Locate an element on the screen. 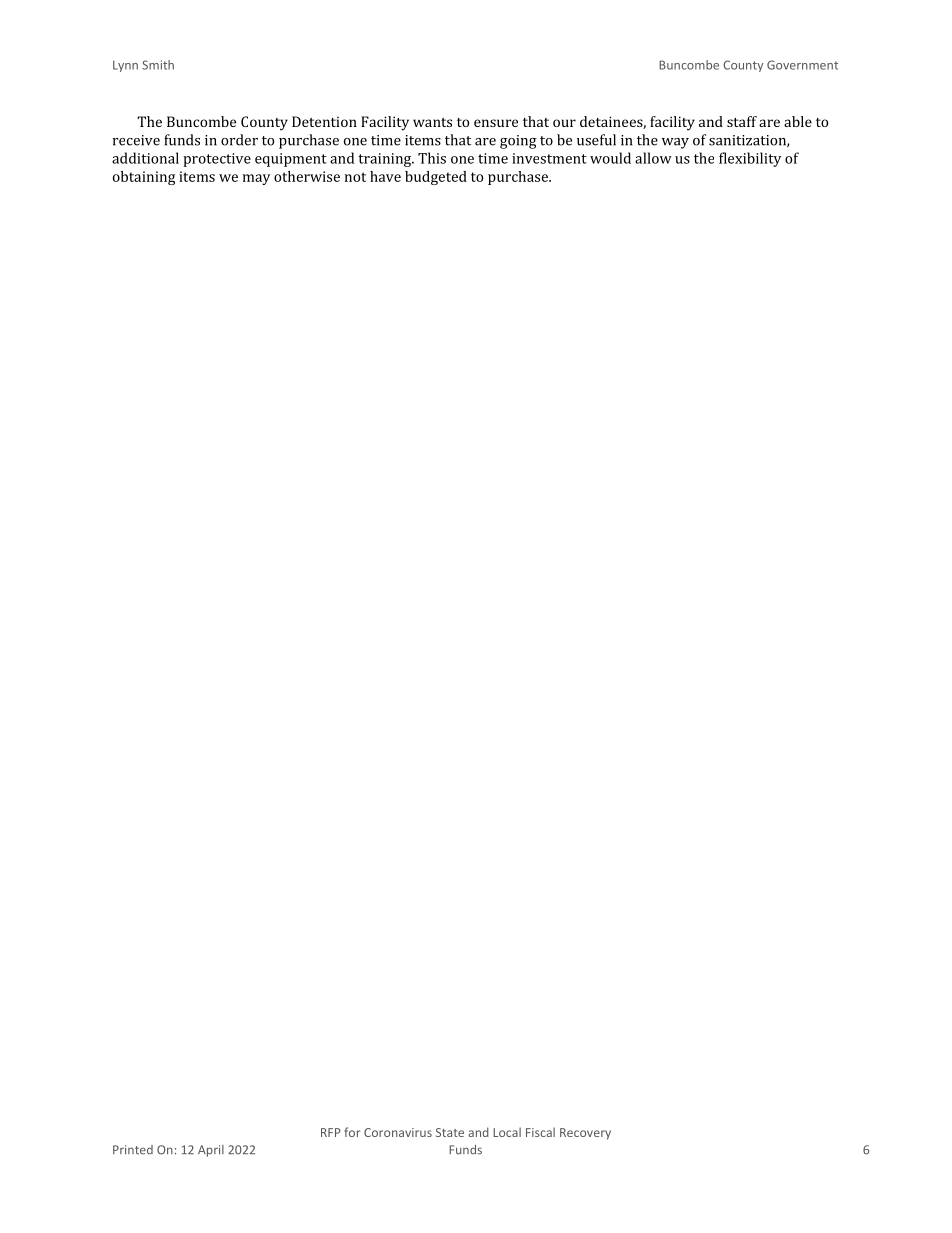 Image resolution: width=952 pixels, height=1233 pixels. wants is located at coordinates (432, 122).
